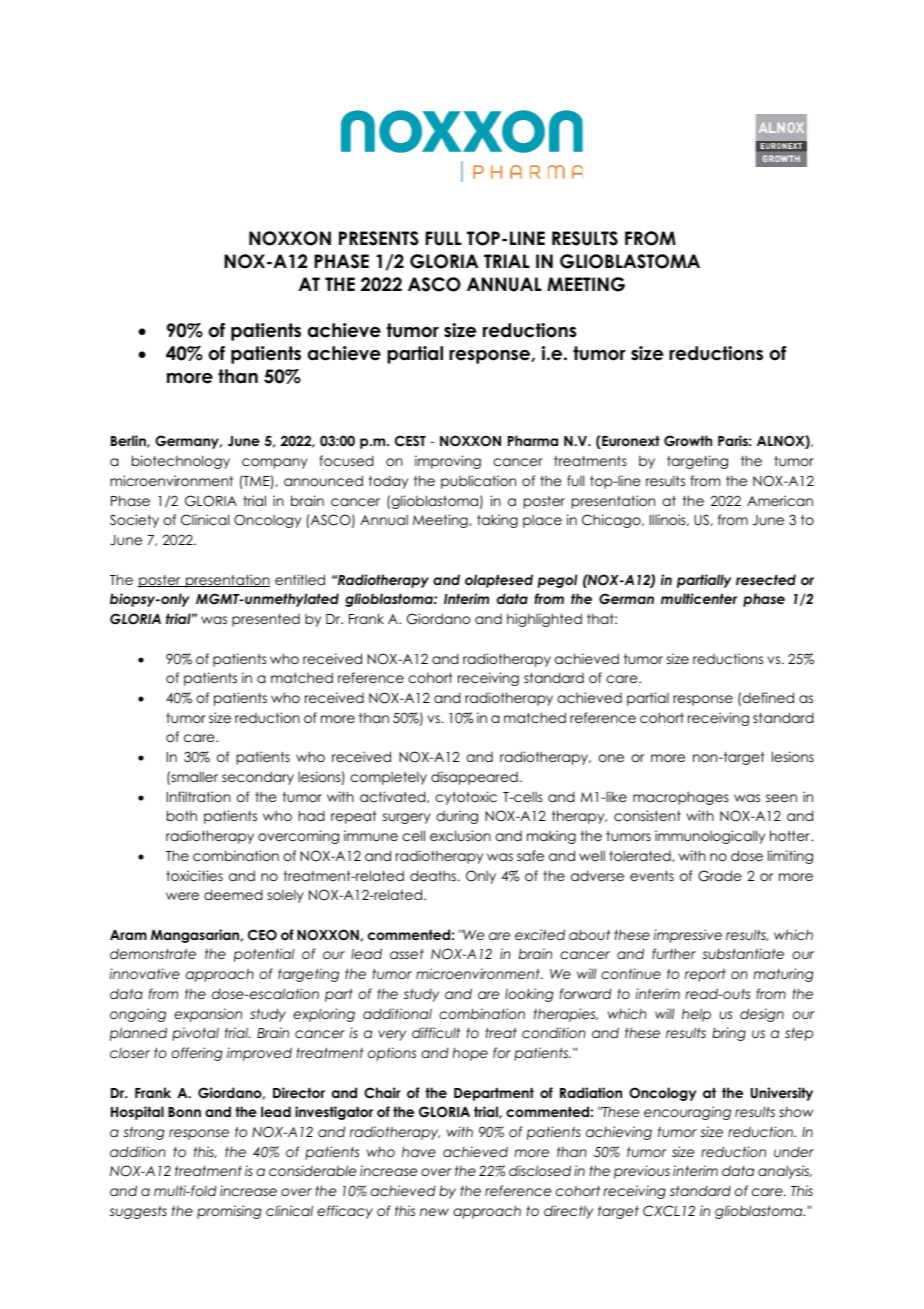 The width and height of the screenshot is (924, 1309). What do you see at coordinates (229, 1212) in the screenshot?
I see `promising` at bounding box center [229, 1212].
